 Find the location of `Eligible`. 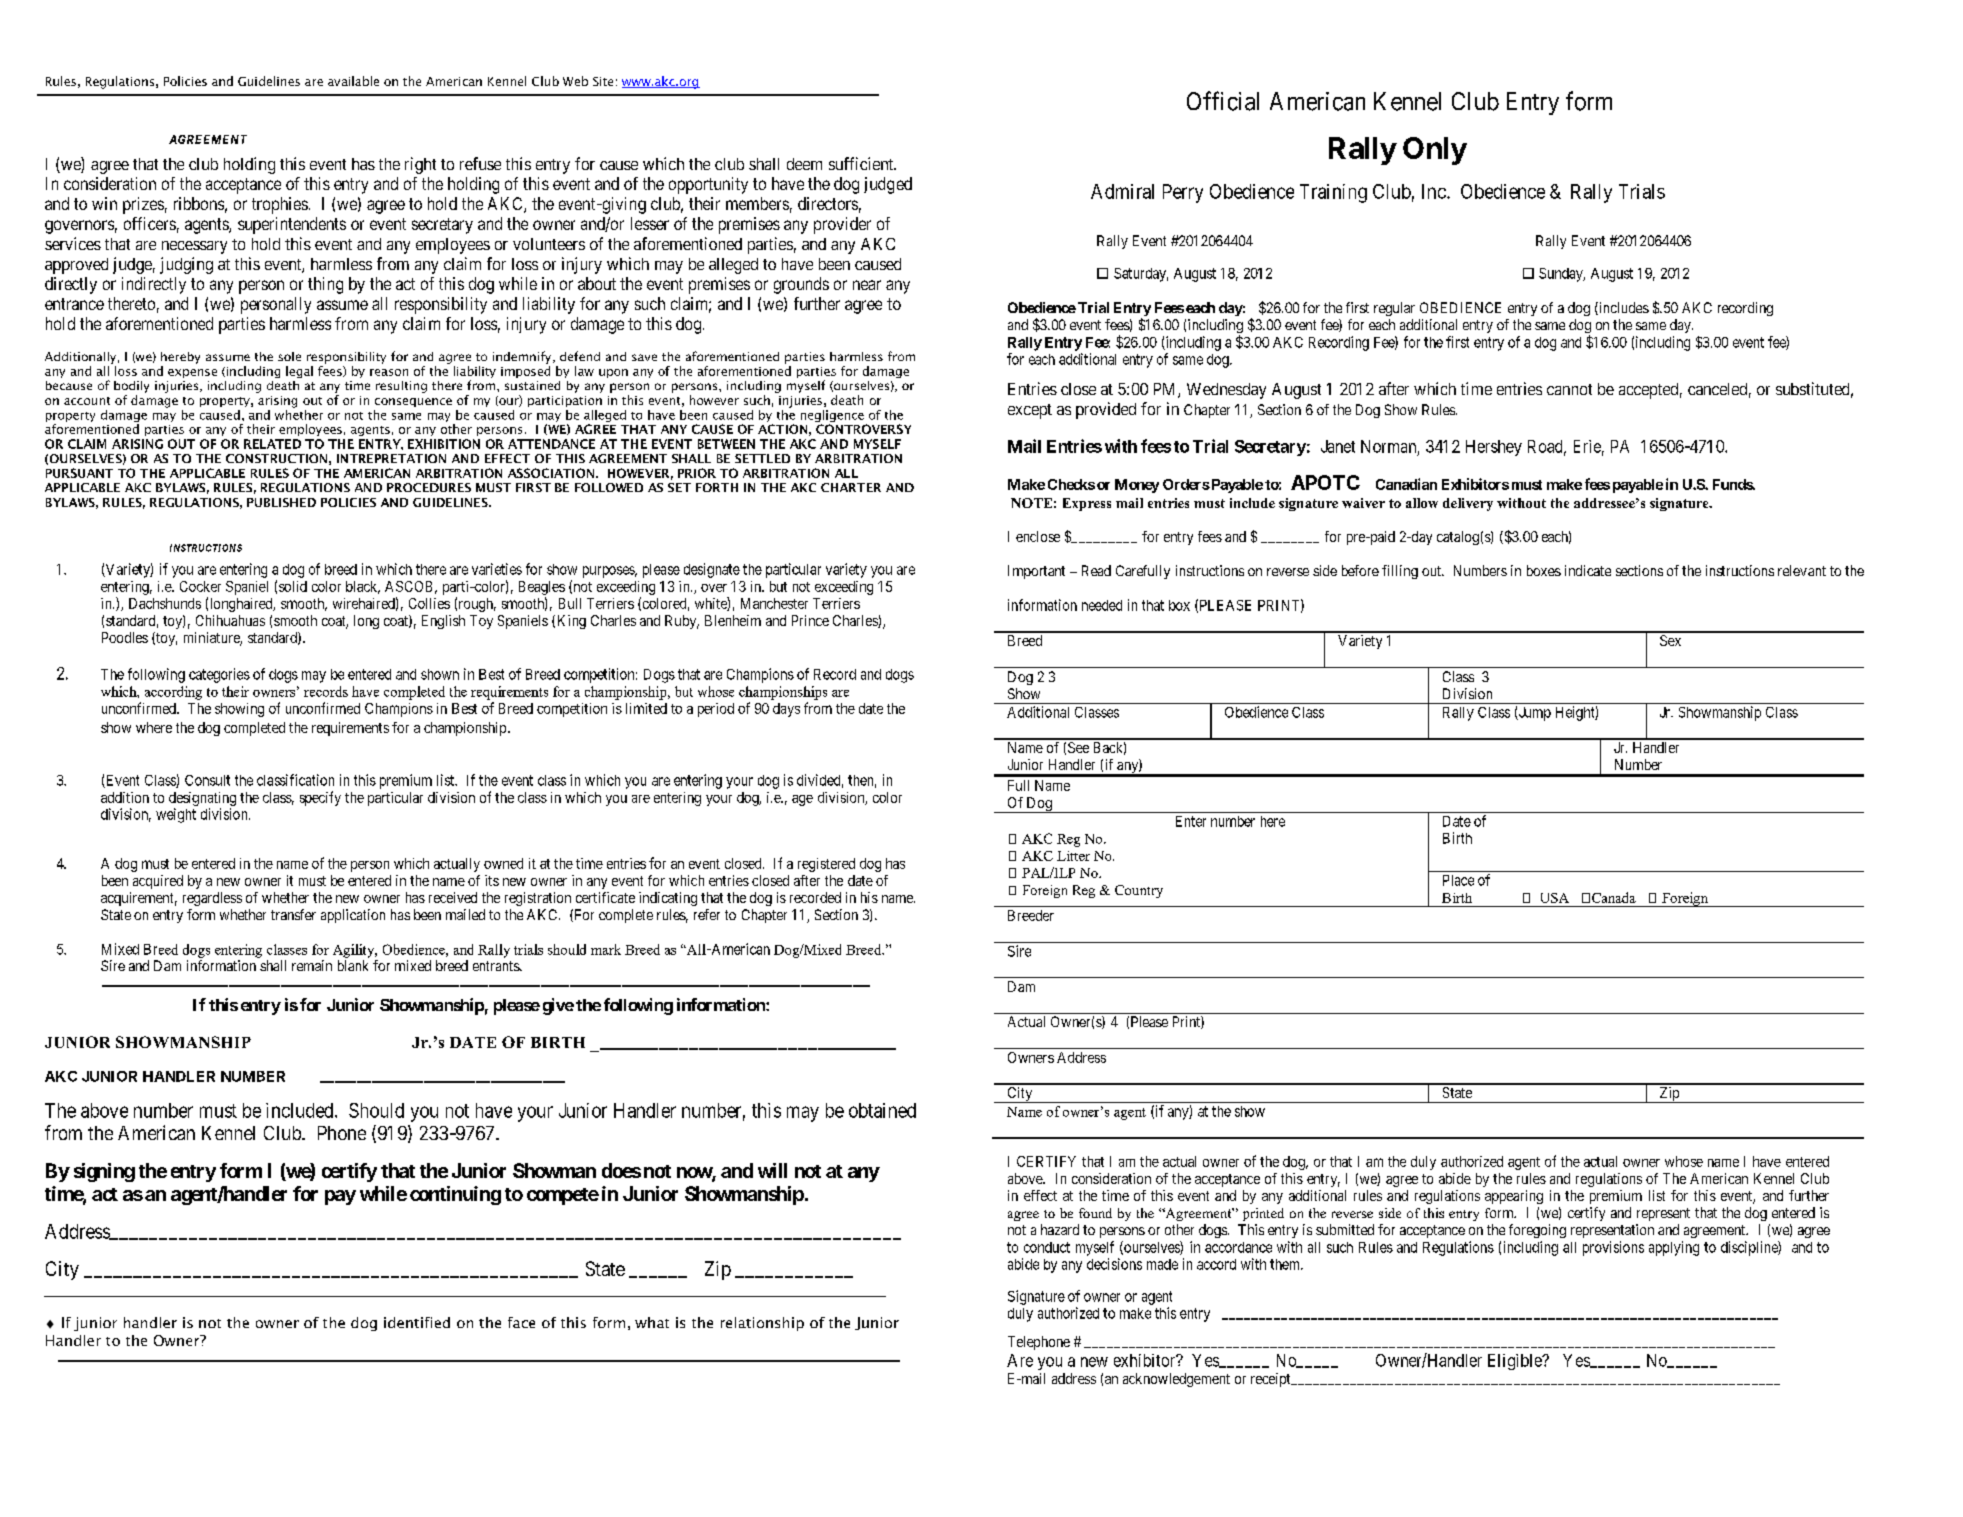

Eligible is located at coordinates (1515, 1362).
